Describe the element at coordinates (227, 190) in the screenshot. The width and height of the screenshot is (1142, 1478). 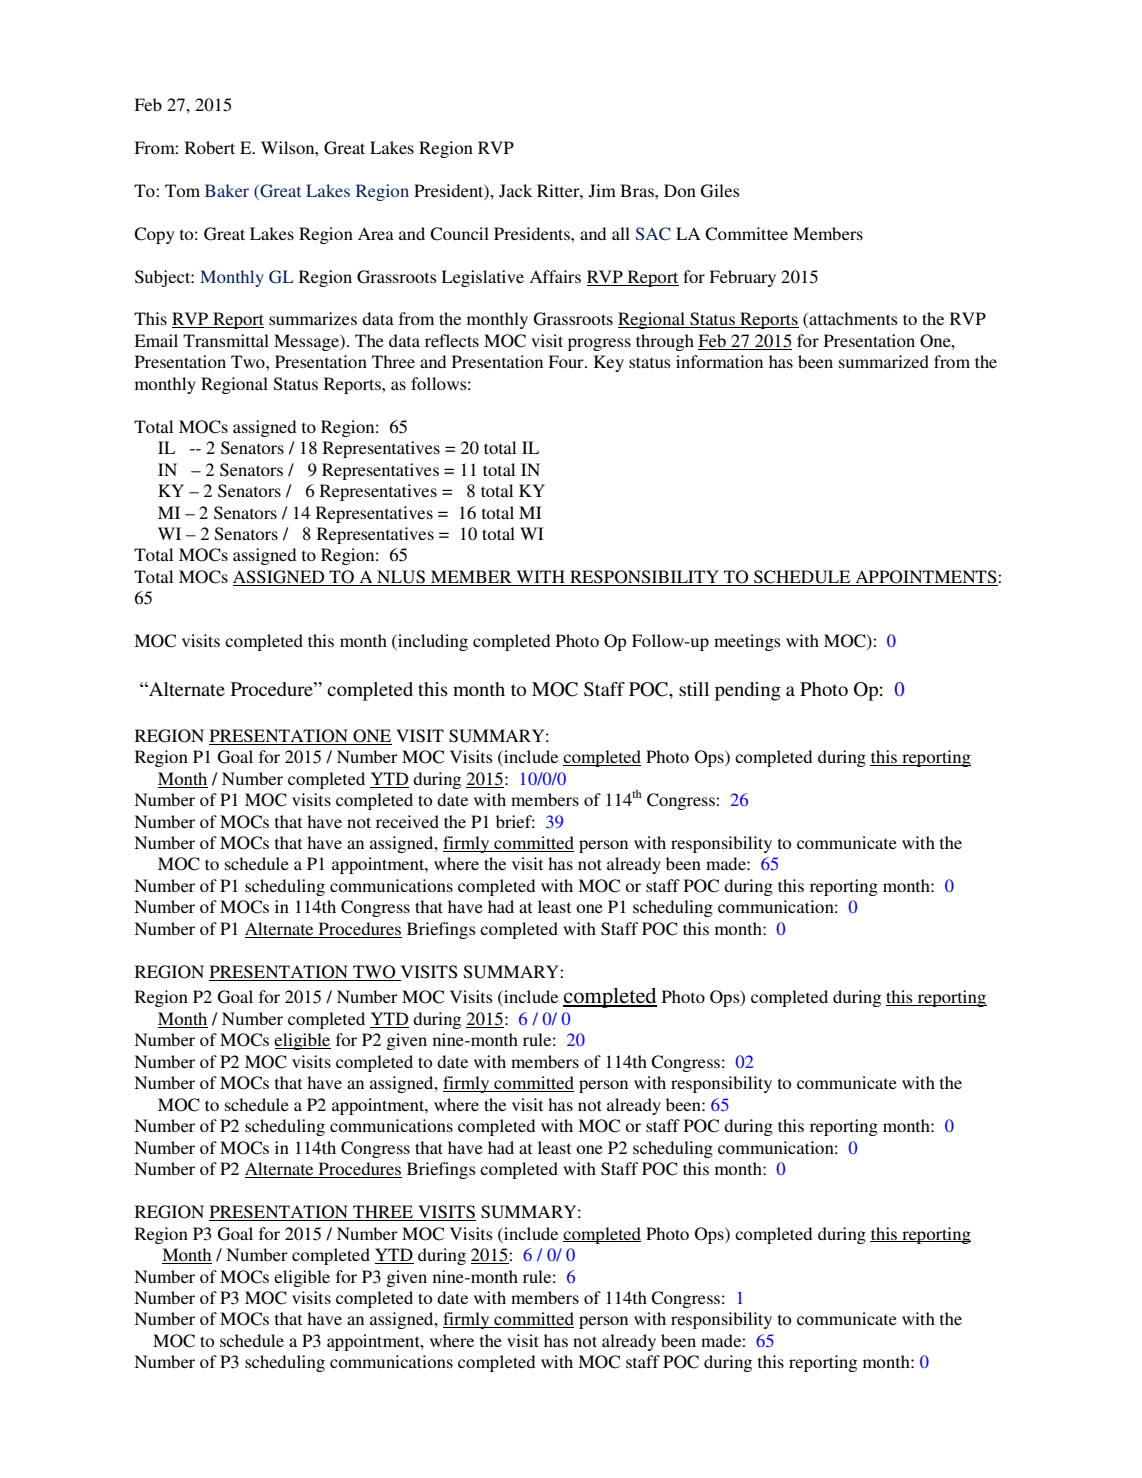
I see `Baker` at that location.
